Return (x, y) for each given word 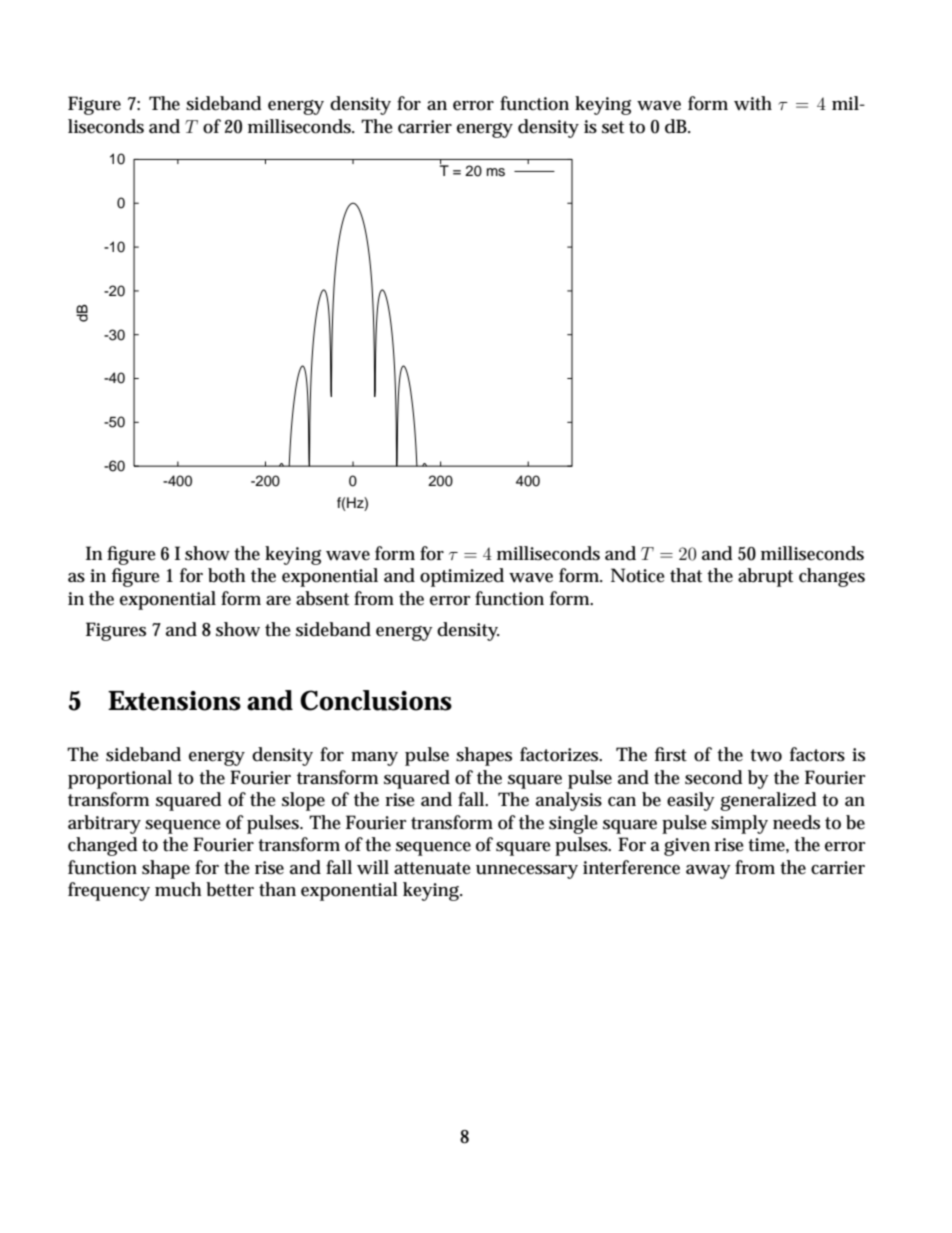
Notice (638, 575)
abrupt (765, 577)
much (178, 889)
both (226, 575)
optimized (462, 577)
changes (832, 577)
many (374, 759)
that (686, 575)
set (613, 127)
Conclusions (376, 700)
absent (322, 598)
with (753, 103)
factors (817, 754)
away (708, 872)
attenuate (432, 868)
